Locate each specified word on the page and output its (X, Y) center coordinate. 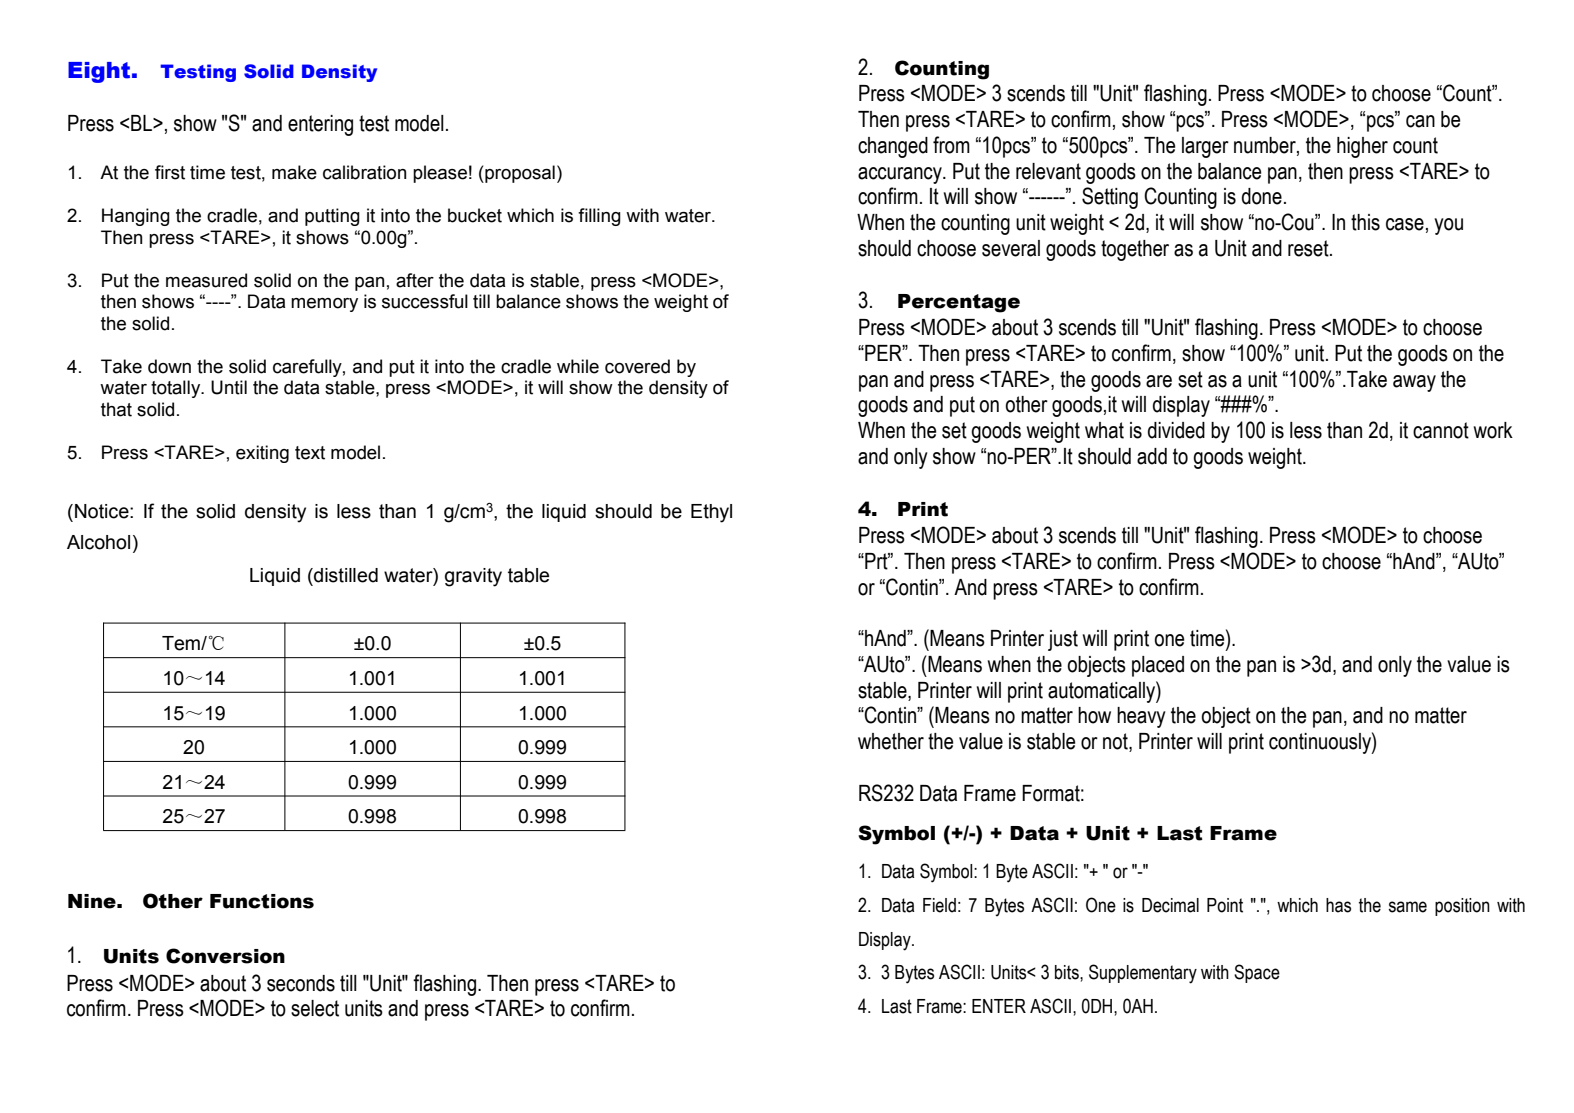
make (294, 172)
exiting (262, 454)
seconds (301, 983)
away (1414, 383)
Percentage (959, 303)
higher (1362, 147)
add (1152, 456)
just (1063, 640)
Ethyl (711, 513)
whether (891, 741)
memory (324, 305)
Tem (182, 643)
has (1338, 905)
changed (893, 147)
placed (1158, 666)
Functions (262, 901)
